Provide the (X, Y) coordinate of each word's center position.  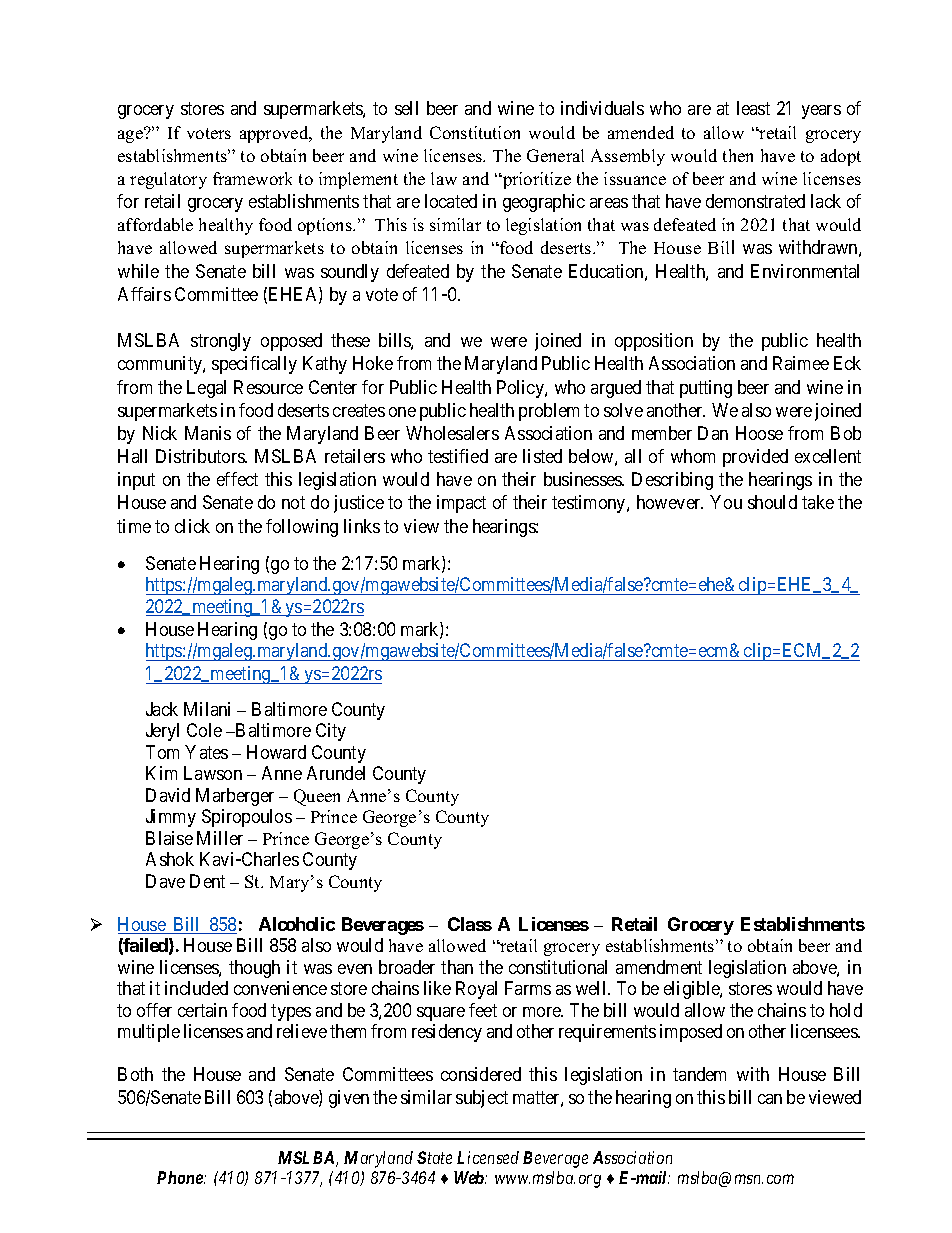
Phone (181, 1177)
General (555, 155)
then (738, 155)
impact (461, 504)
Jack (162, 709)
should (772, 502)
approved (275, 134)
